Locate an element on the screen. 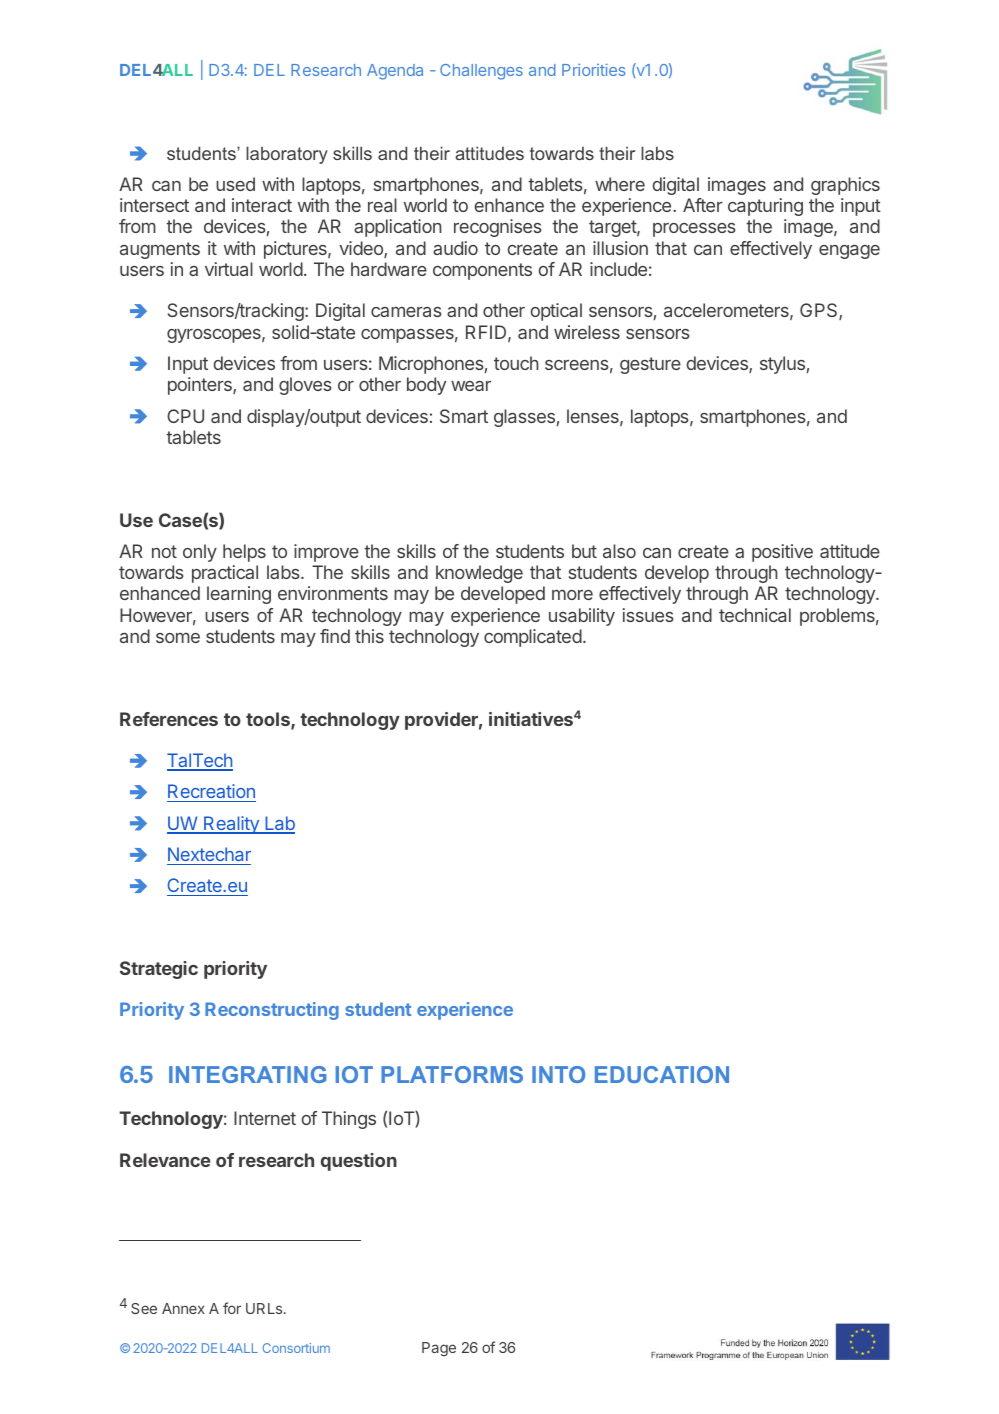 The image size is (999, 1414). helps is located at coordinates (244, 553).
